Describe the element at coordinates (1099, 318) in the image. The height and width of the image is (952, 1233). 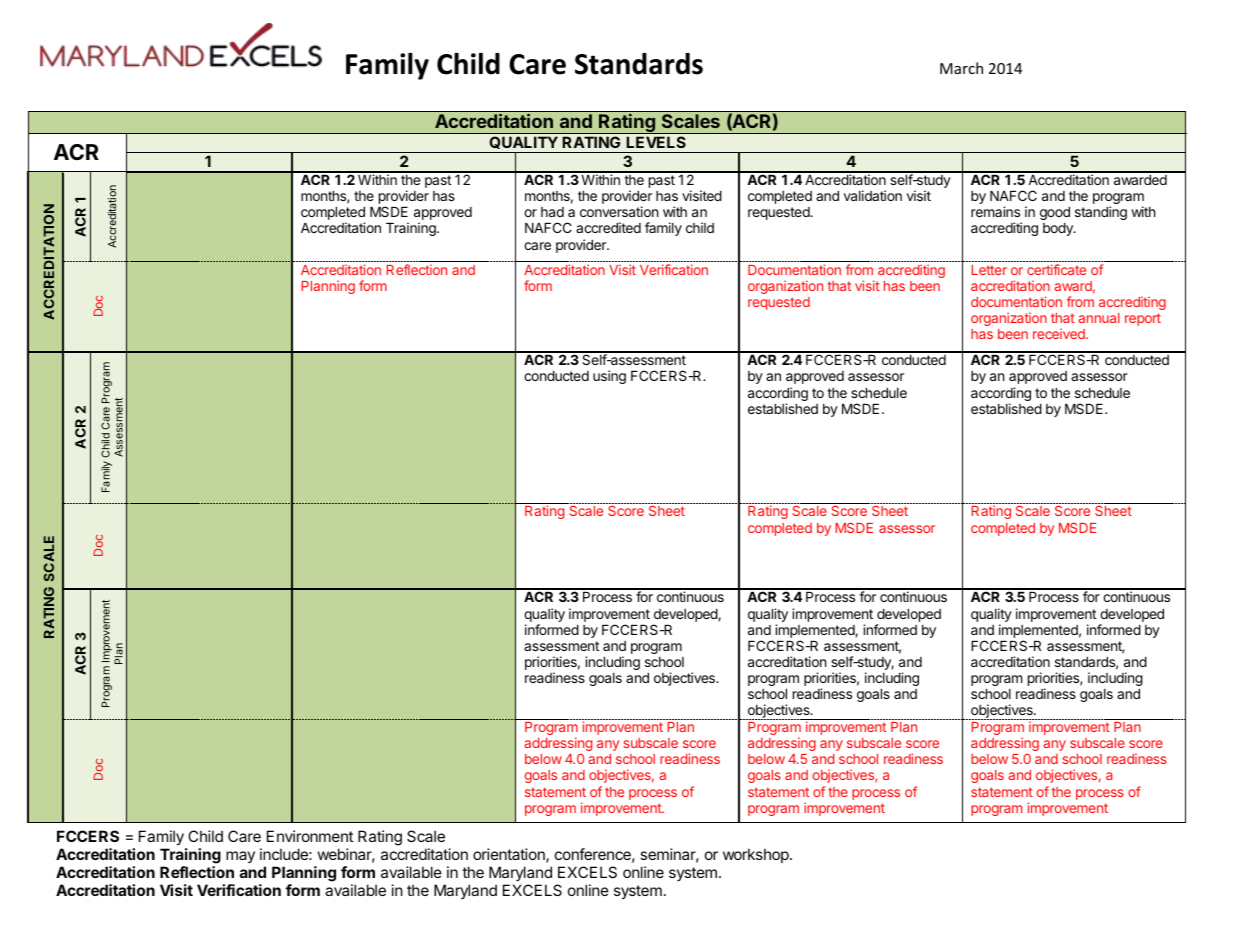
I see `annual` at that location.
